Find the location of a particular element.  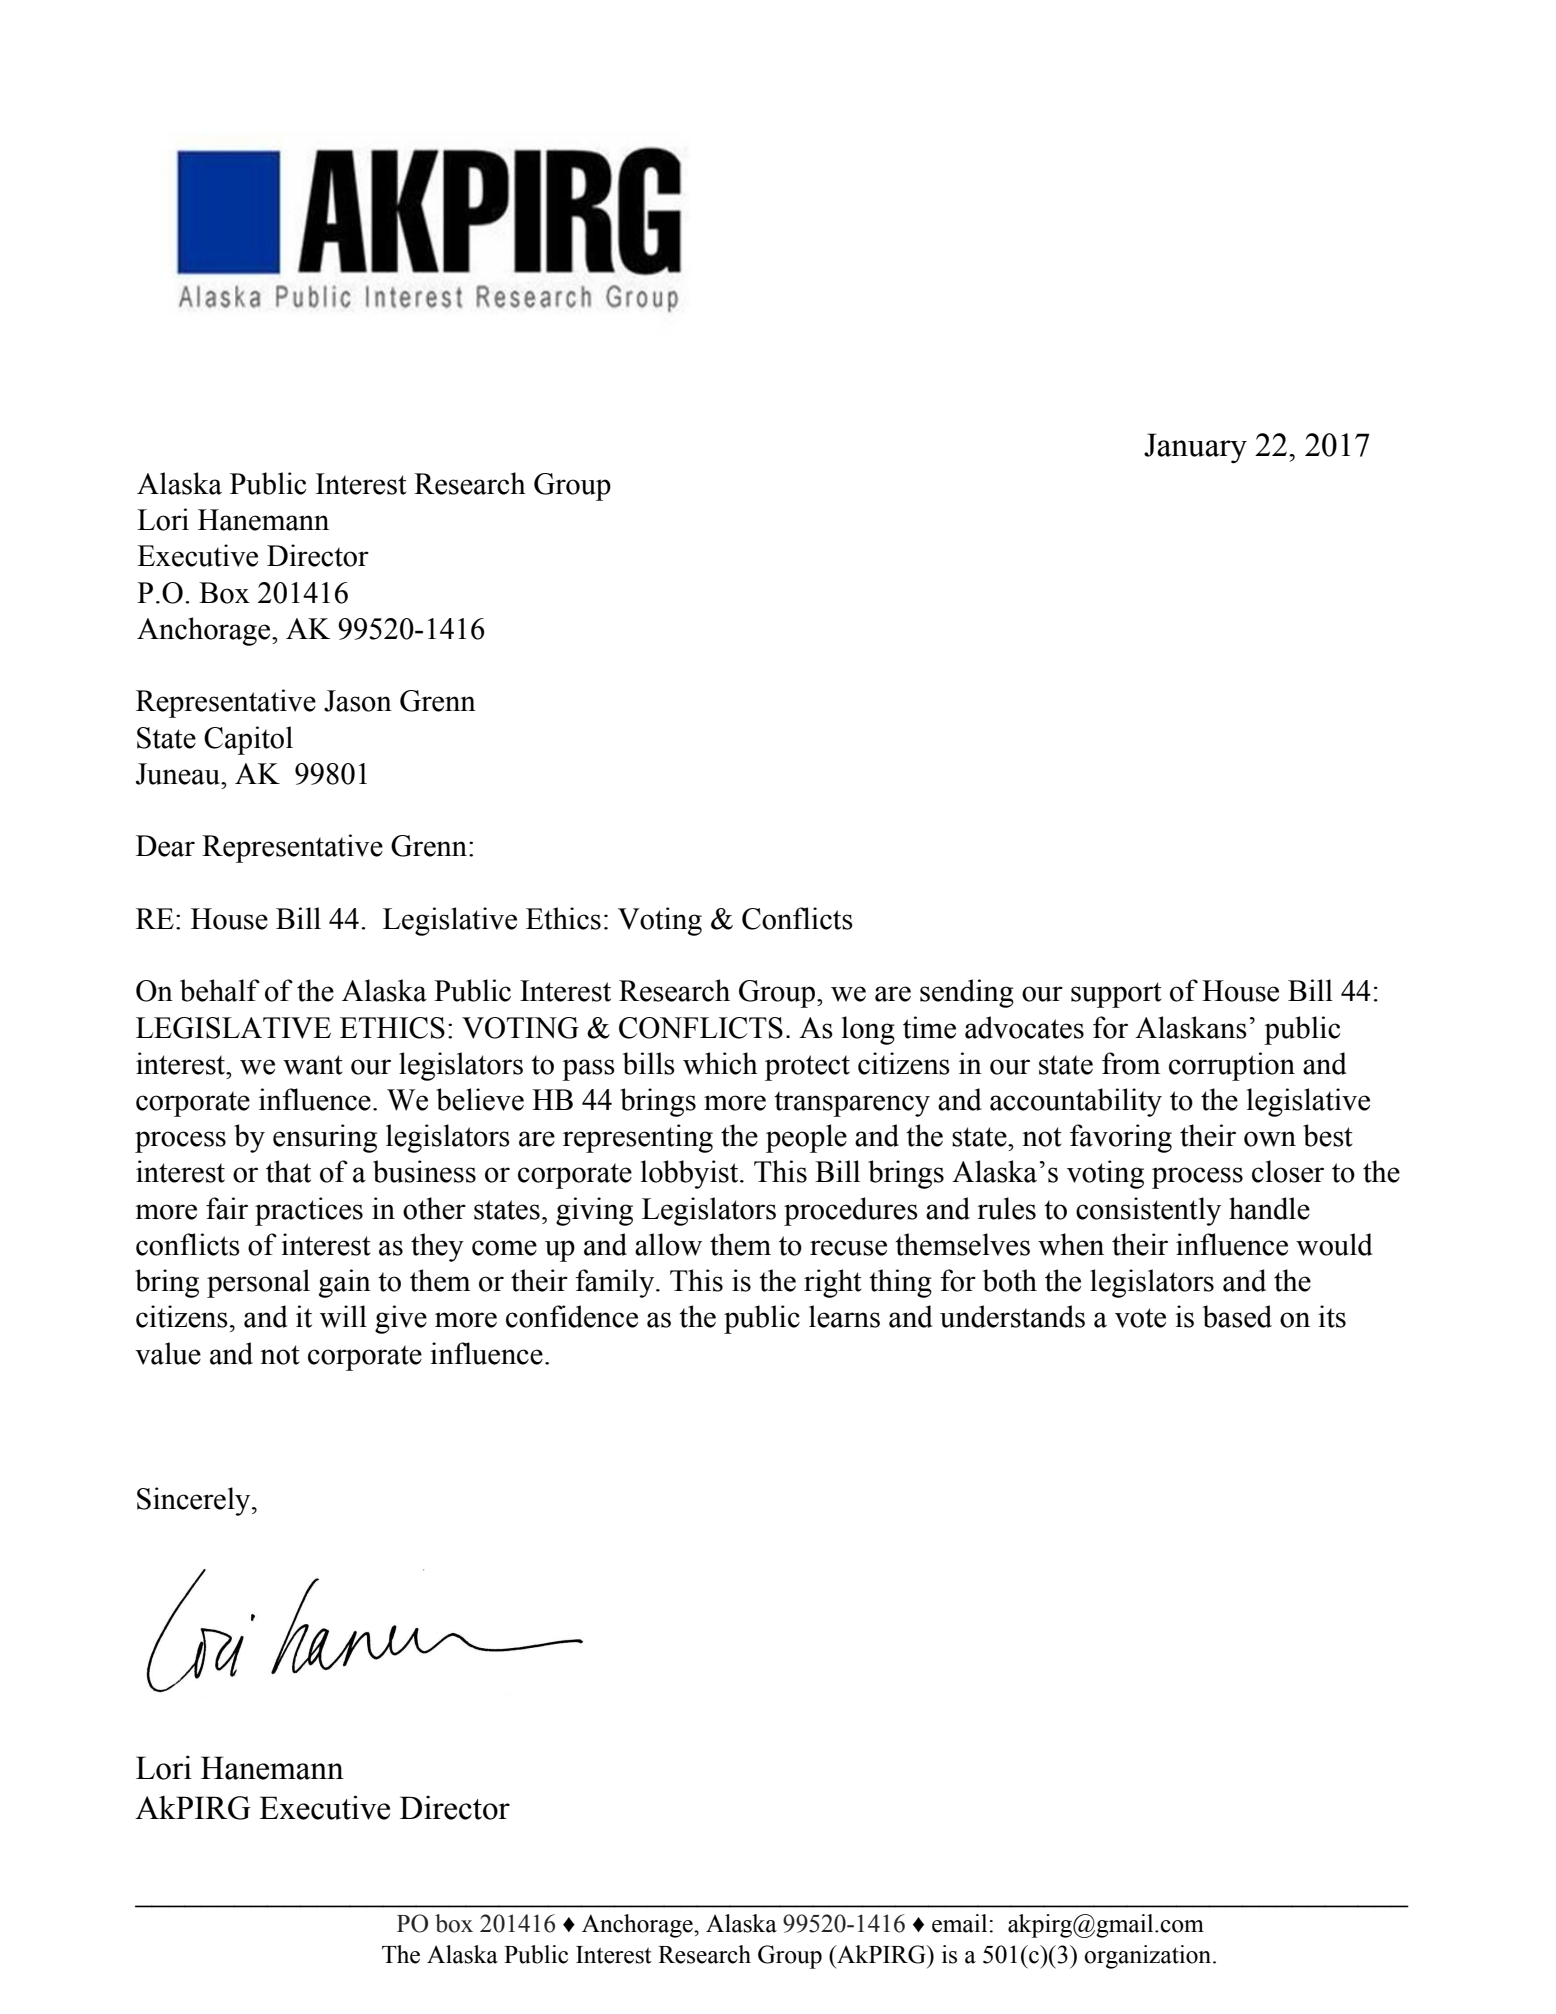

January is located at coordinates (1195, 448).
